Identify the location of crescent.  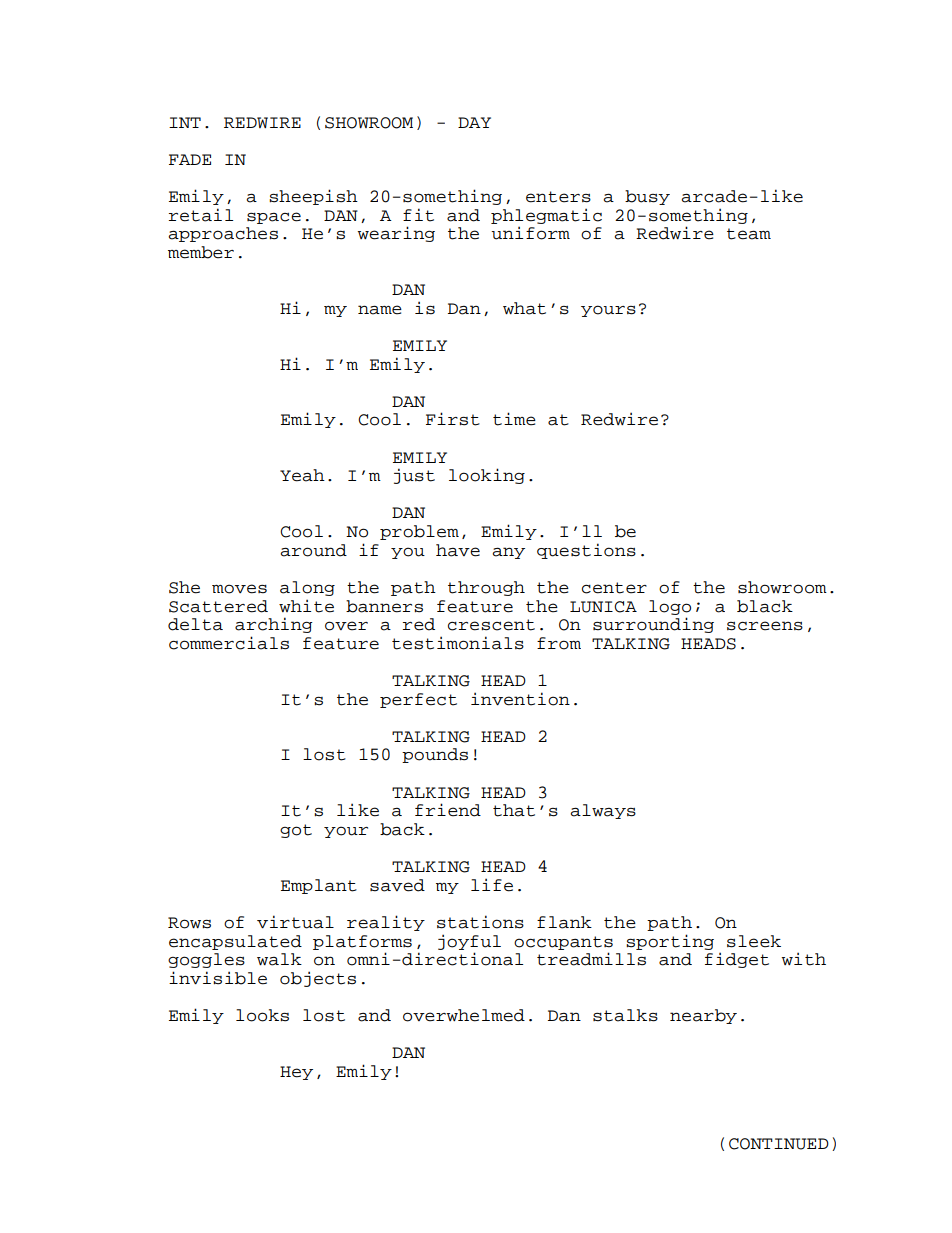
(491, 625).
